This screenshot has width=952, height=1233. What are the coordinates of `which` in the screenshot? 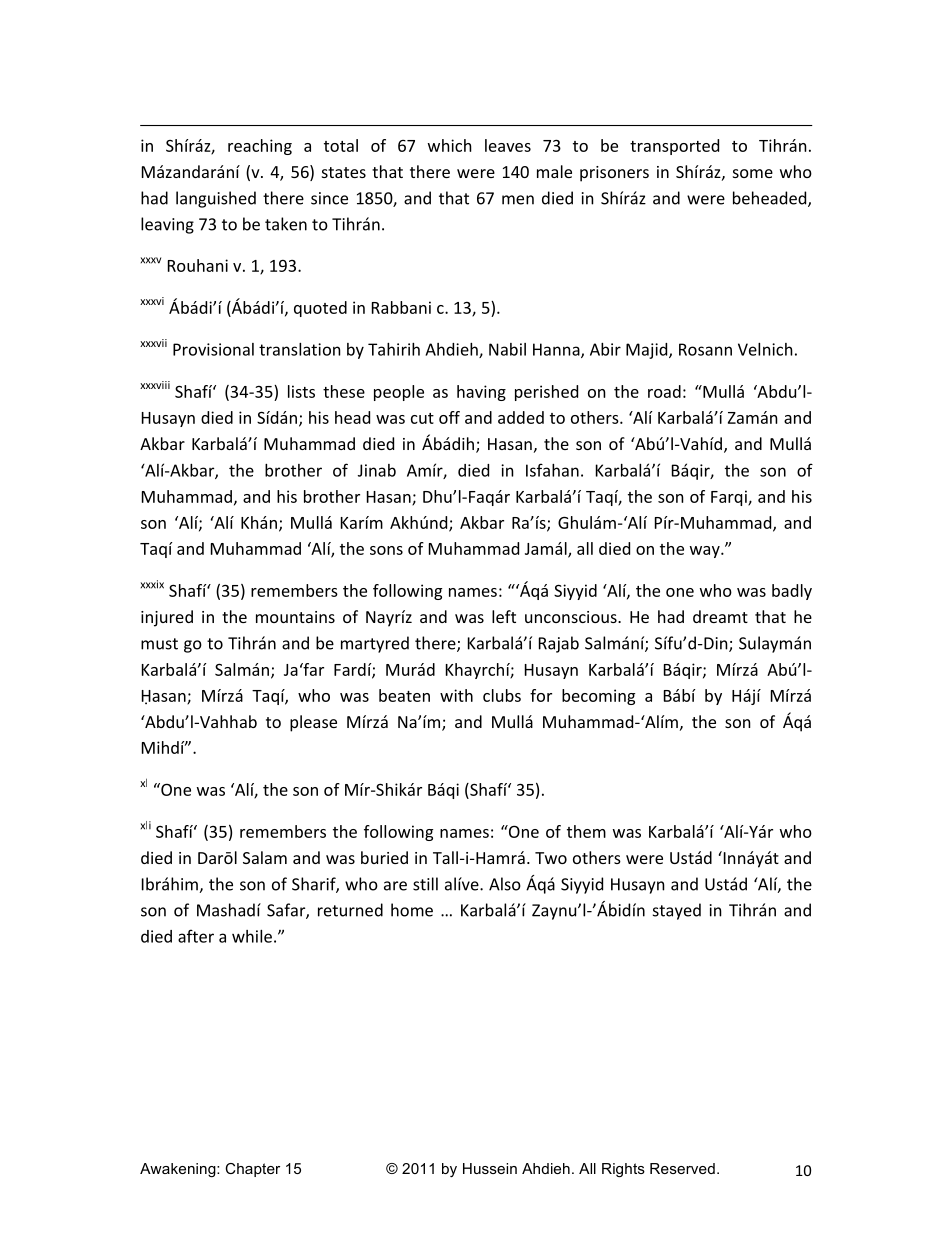 It's located at (450, 145).
